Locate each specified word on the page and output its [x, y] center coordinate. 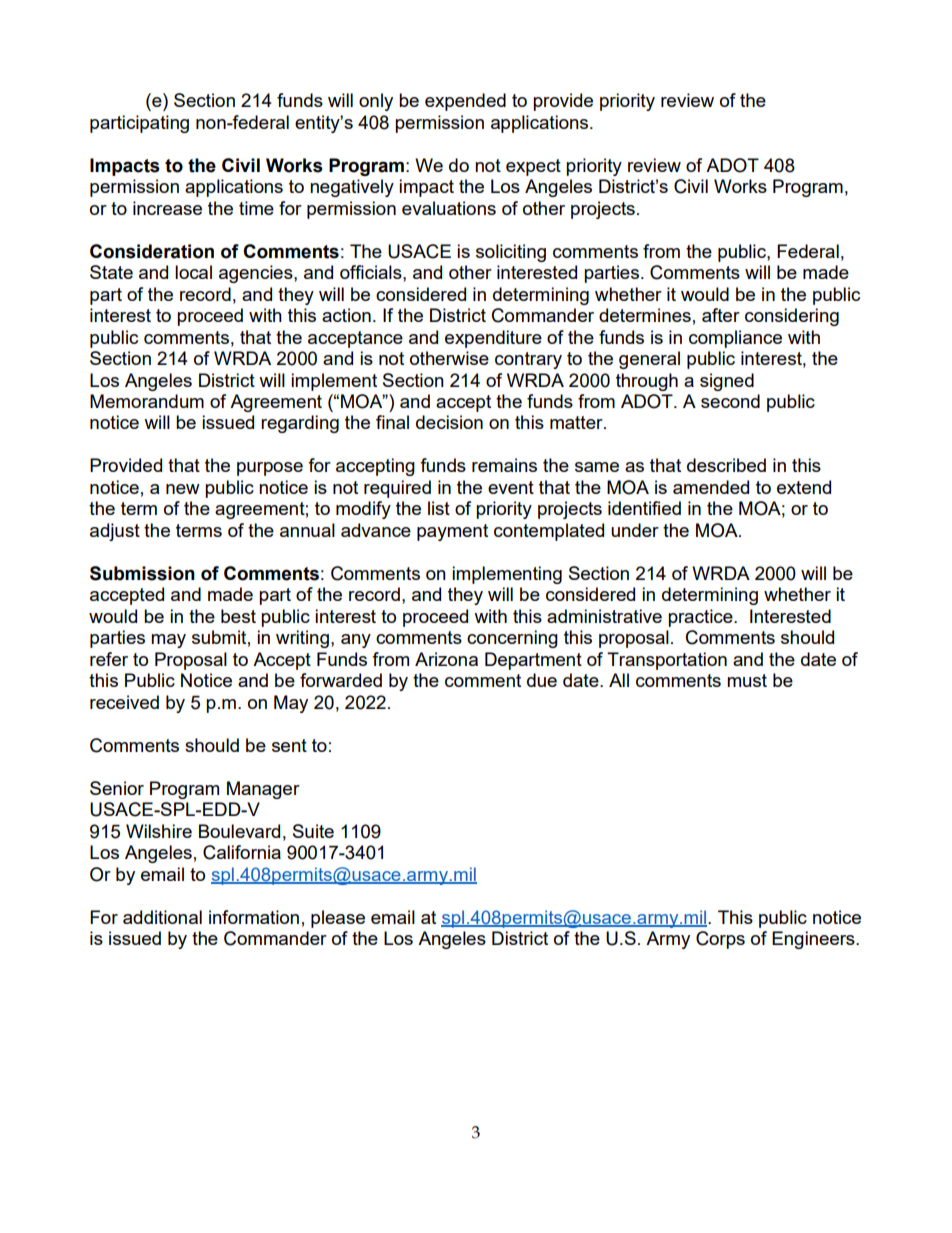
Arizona [446, 659]
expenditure [493, 339]
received [124, 702]
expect [533, 167]
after [721, 315]
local [193, 272]
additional [162, 917]
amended [711, 487]
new [183, 489]
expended [465, 102]
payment [452, 532]
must [747, 680]
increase [167, 208]
